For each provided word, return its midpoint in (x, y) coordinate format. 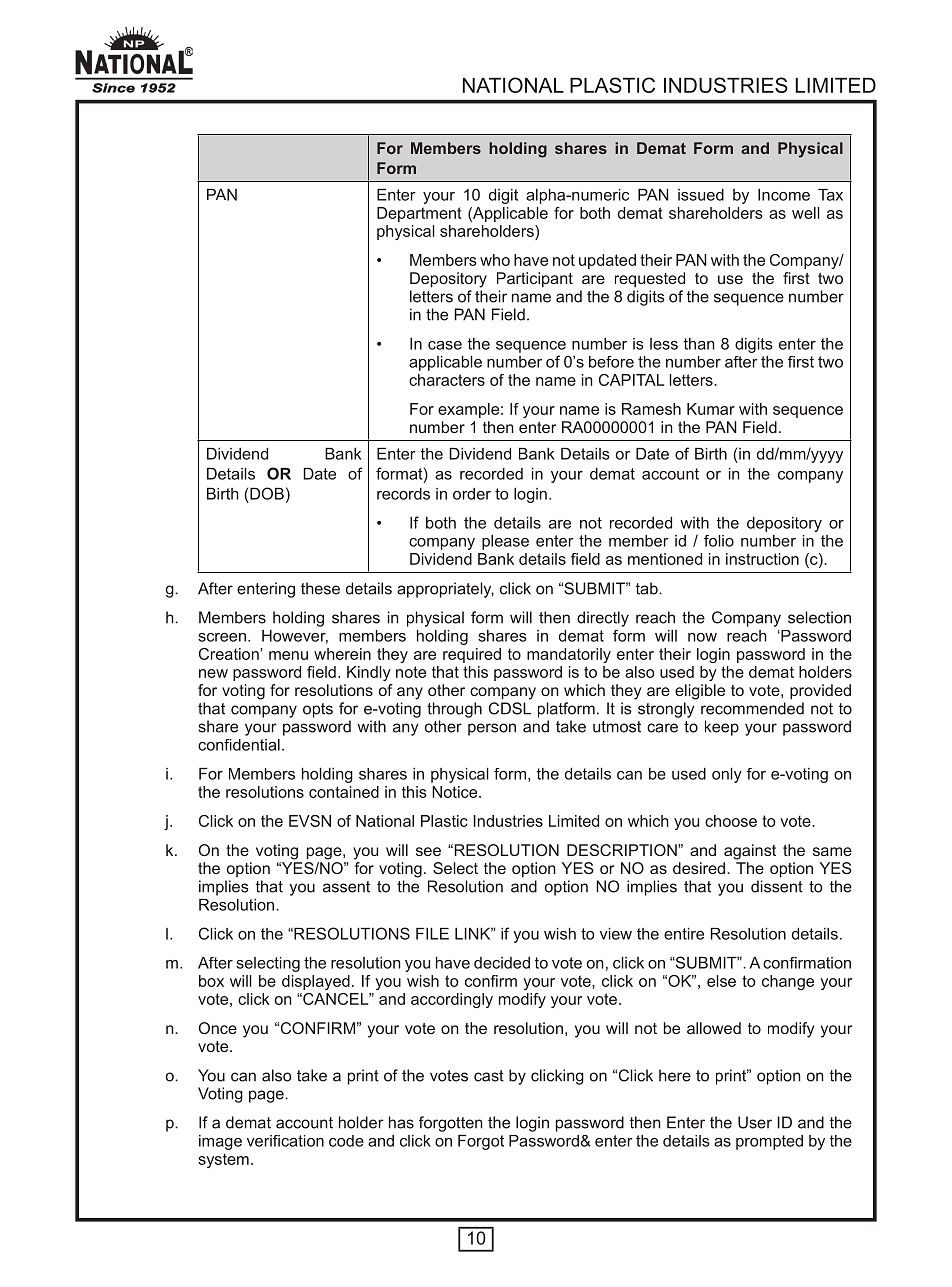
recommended (752, 708)
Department (419, 214)
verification (285, 1141)
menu (288, 655)
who (495, 260)
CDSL (510, 708)
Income (784, 195)
